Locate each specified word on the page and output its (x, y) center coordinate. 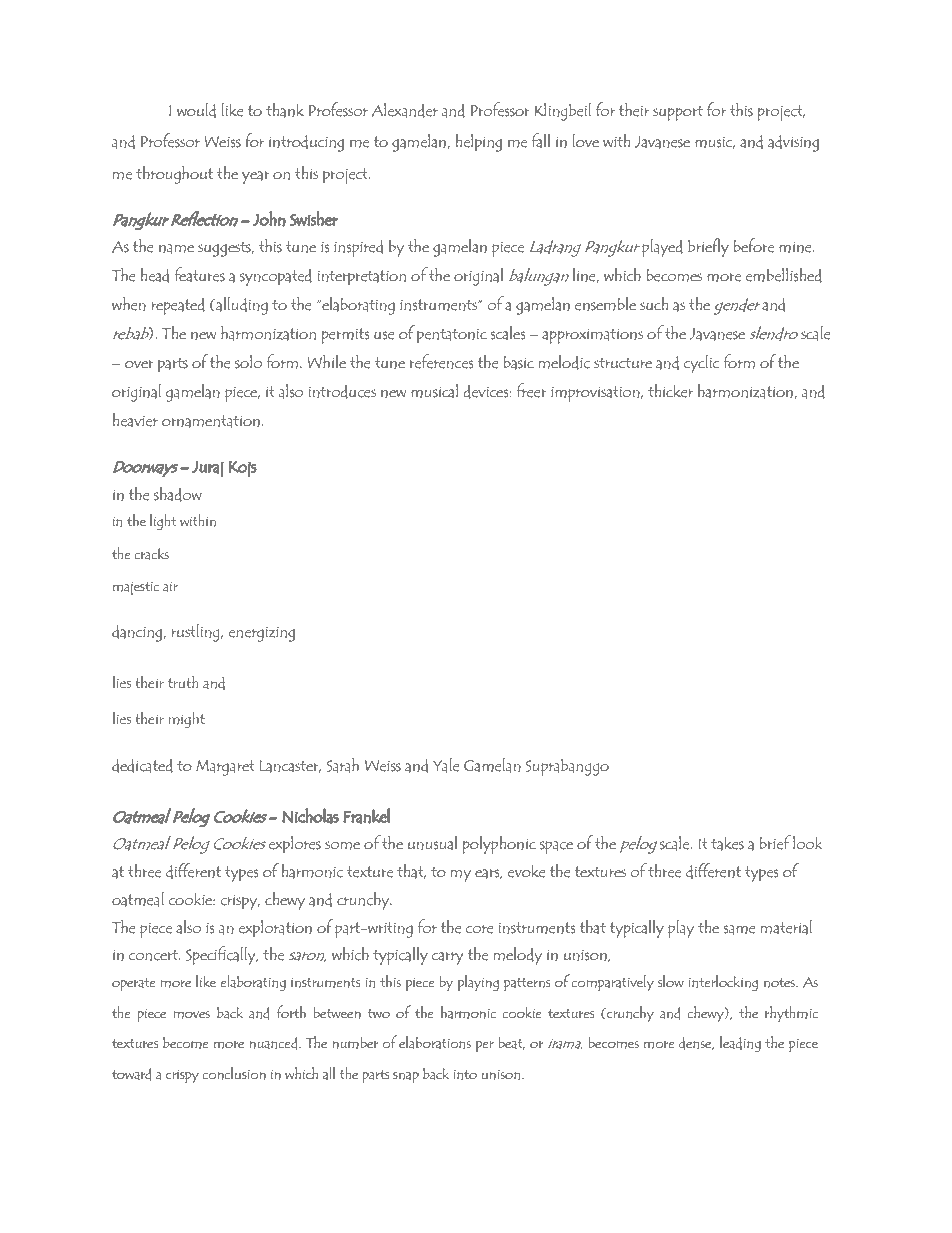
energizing (261, 634)
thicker (670, 391)
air (170, 587)
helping (479, 143)
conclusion (234, 1073)
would (196, 110)
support (678, 113)
